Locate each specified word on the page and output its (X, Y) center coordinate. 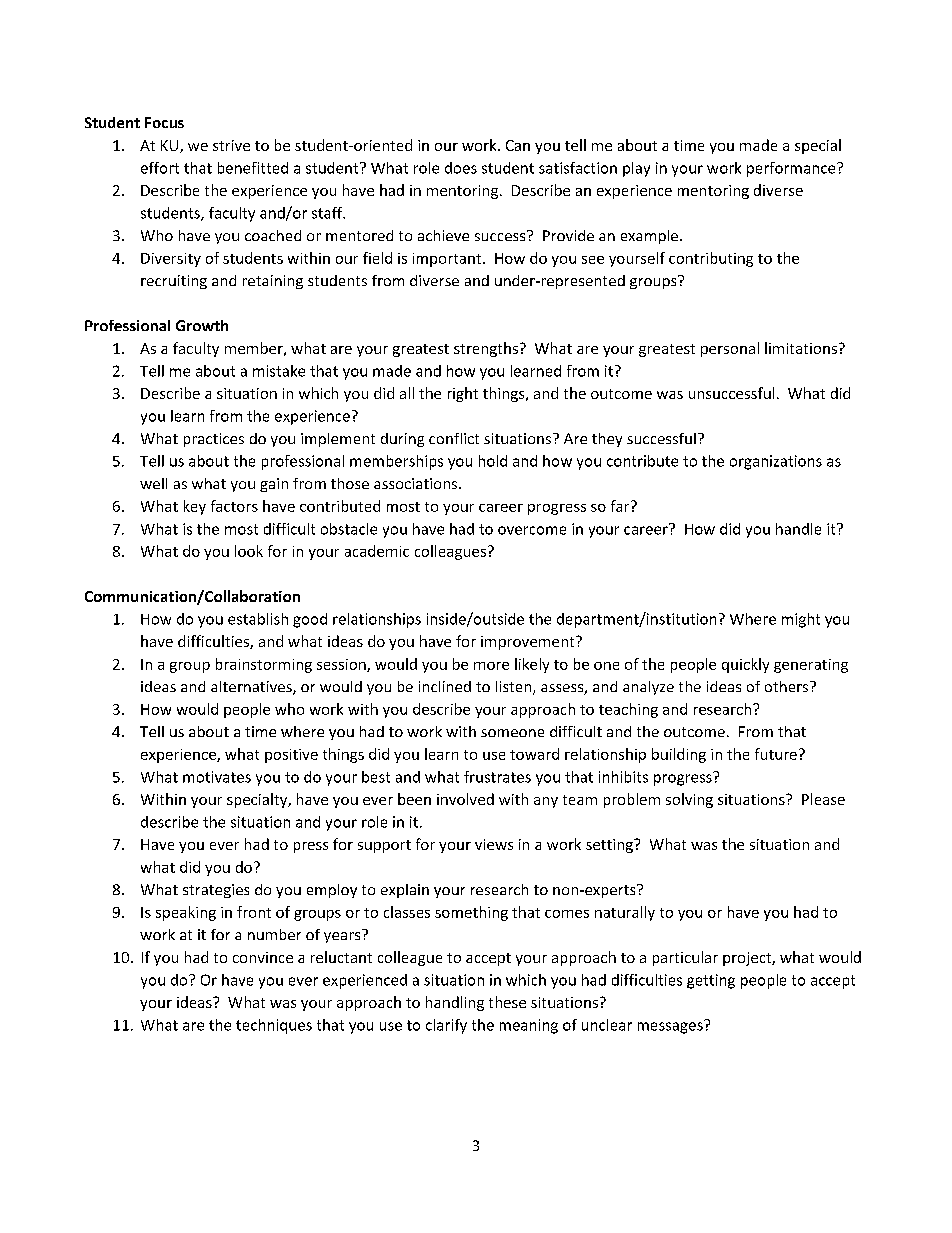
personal (730, 349)
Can (518, 145)
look (249, 551)
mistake (279, 371)
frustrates (497, 777)
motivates (217, 777)
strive (231, 145)
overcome (532, 530)
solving (689, 800)
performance (792, 169)
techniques (274, 1026)
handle (798, 529)
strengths (487, 349)
